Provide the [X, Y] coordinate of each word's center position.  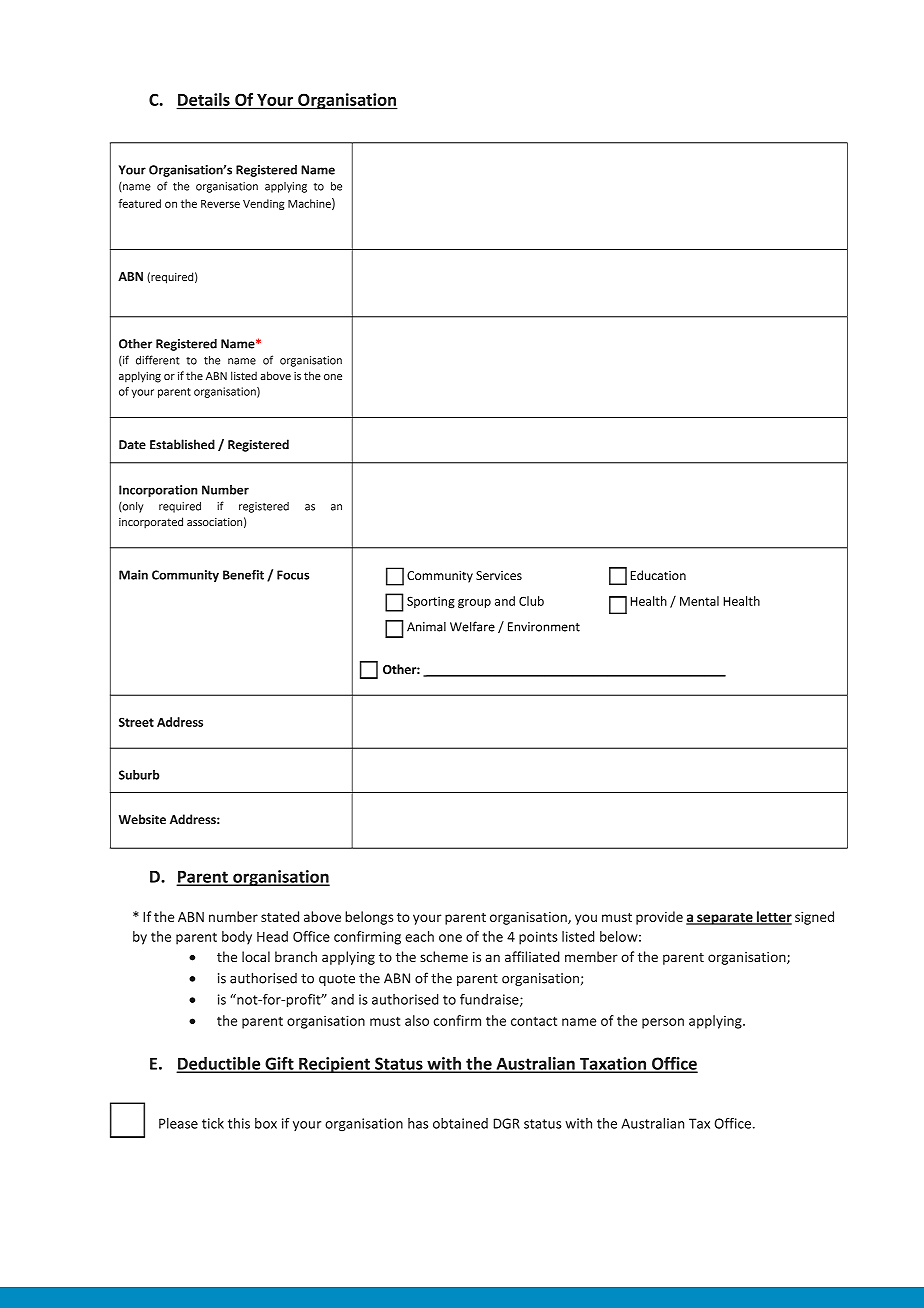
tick [213, 1123]
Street [136, 722]
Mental [699, 601]
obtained [460, 1123]
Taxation [613, 1064]
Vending [263, 204]
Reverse [220, 204]
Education [658, 575]
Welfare [472, 626]
